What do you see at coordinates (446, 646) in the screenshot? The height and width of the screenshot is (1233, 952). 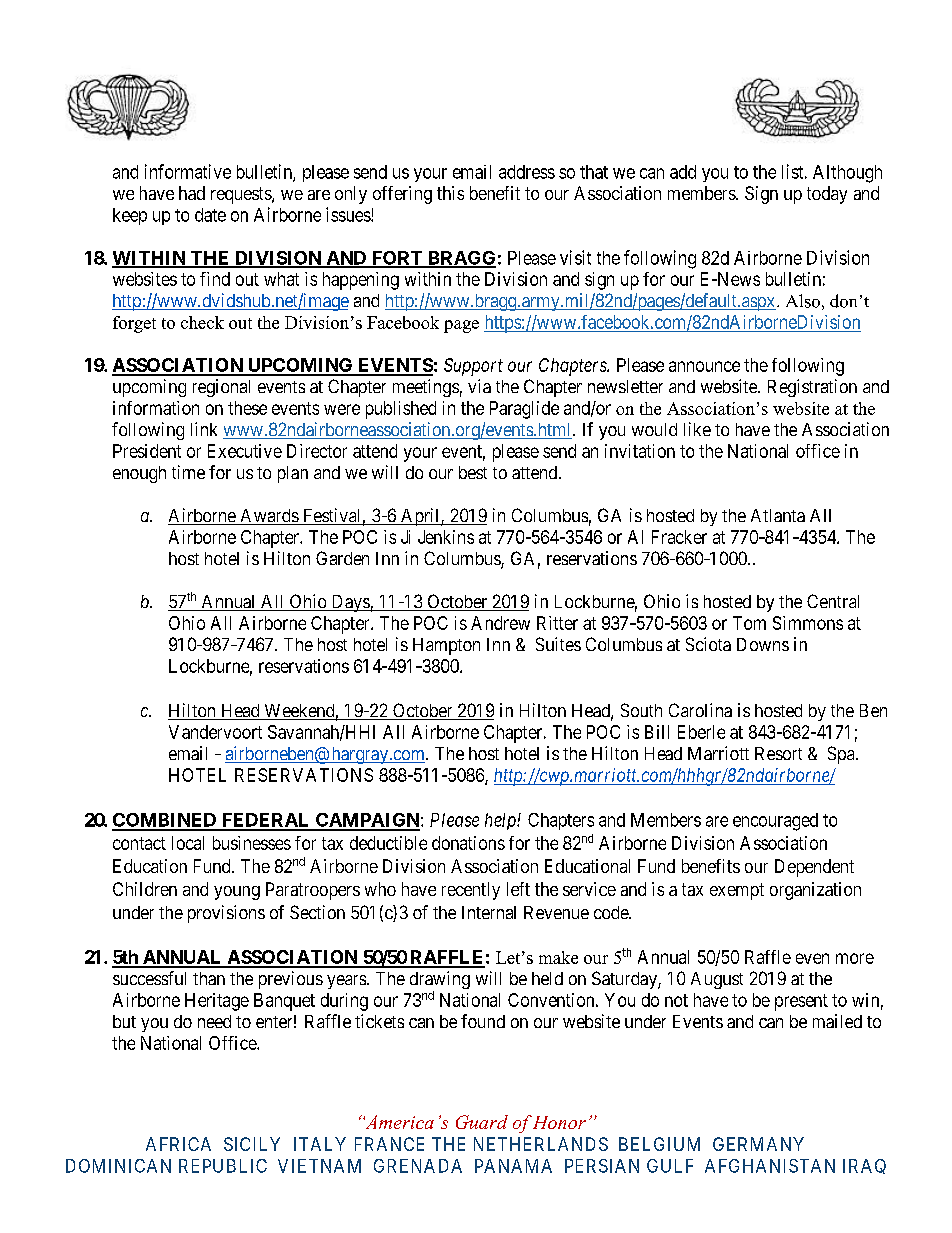 I see `Hampton` at bounding box center [446, 646].
